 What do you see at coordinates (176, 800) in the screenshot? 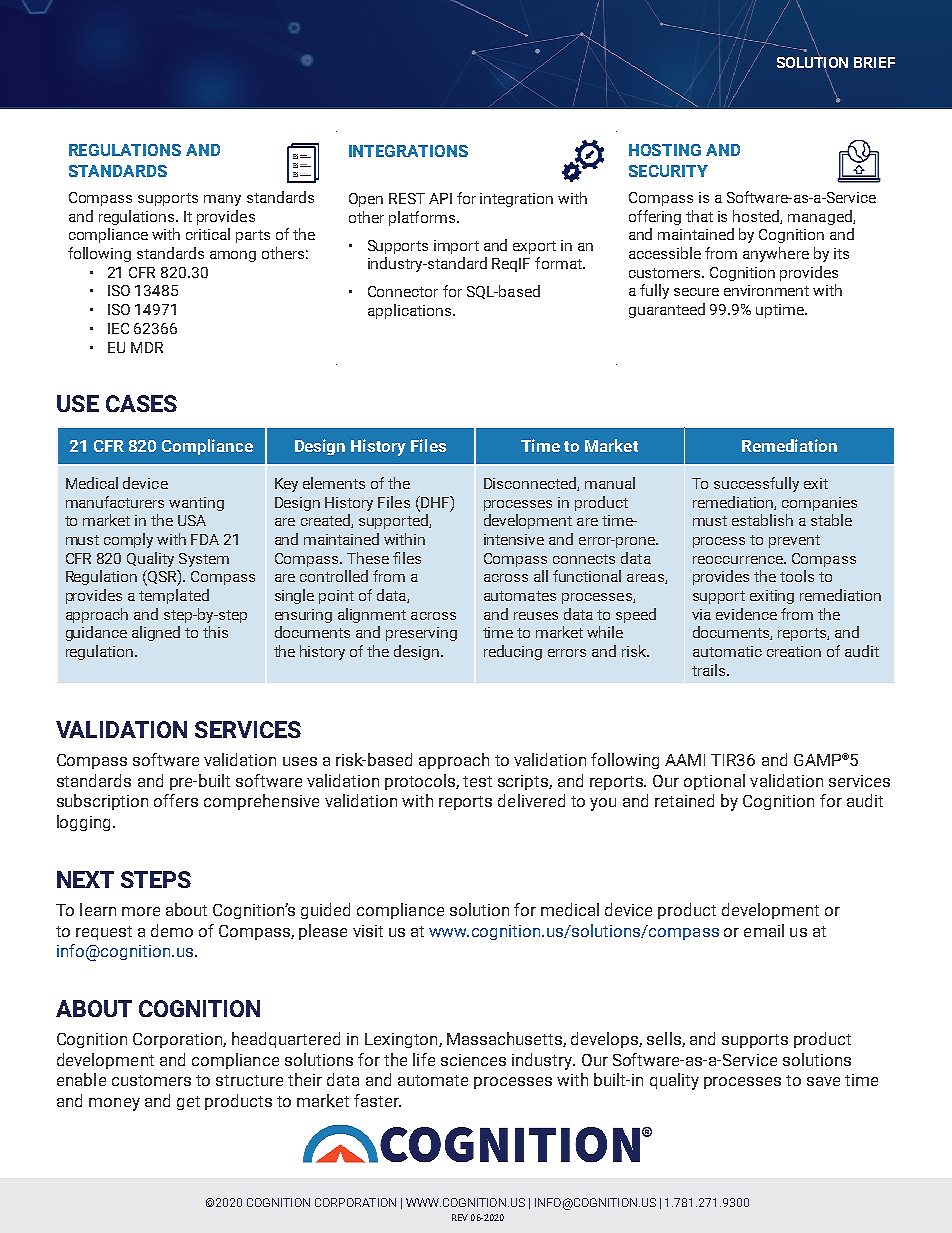
I see `offers` at bounding box center [176, 800].
